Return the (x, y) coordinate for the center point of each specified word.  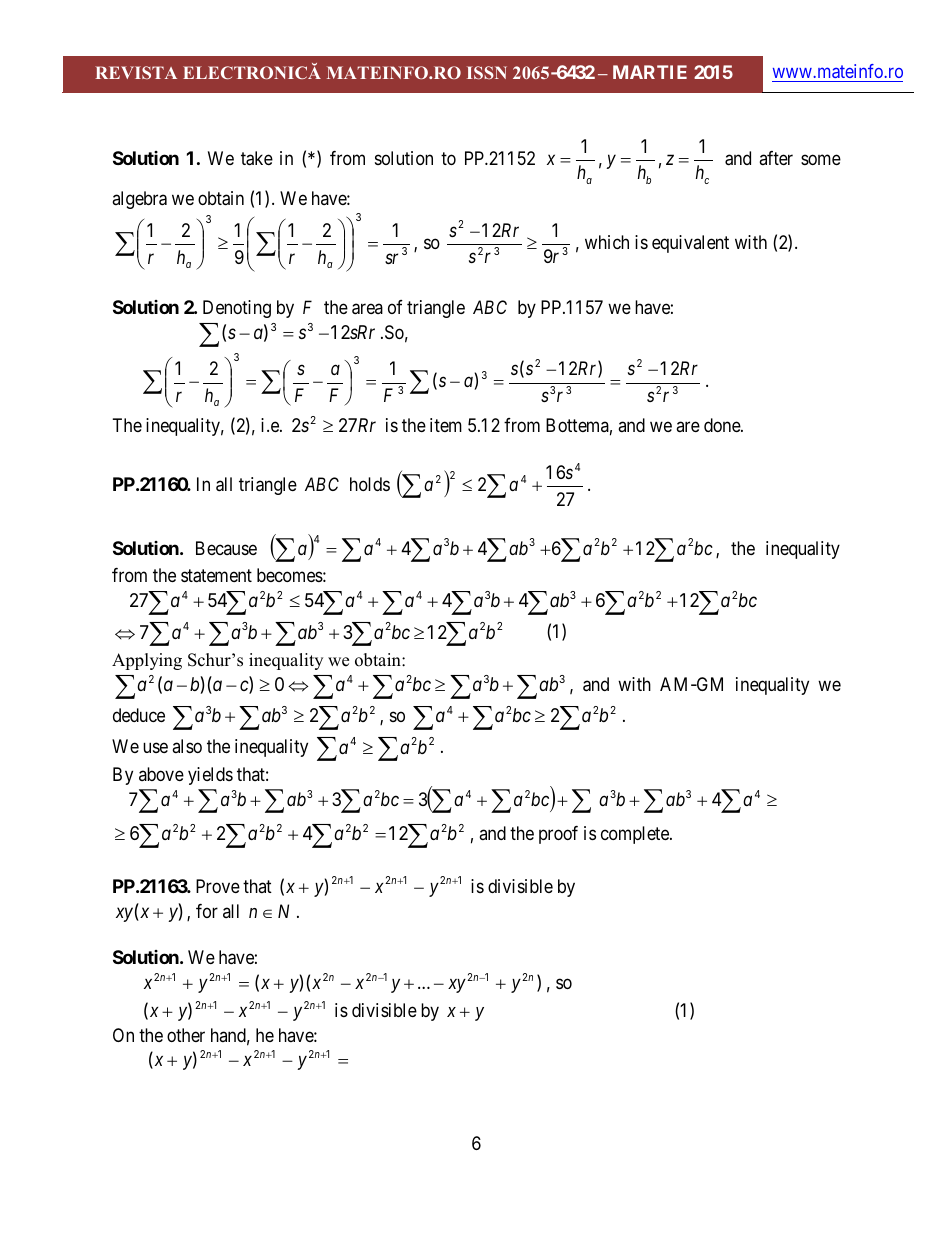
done (723, 425)
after (776, 158)
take (257, 158)
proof (558, 835)
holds (370, 484)
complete (636, 835)
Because (226, 548)
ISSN (487, 72)
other (186, 1035)
